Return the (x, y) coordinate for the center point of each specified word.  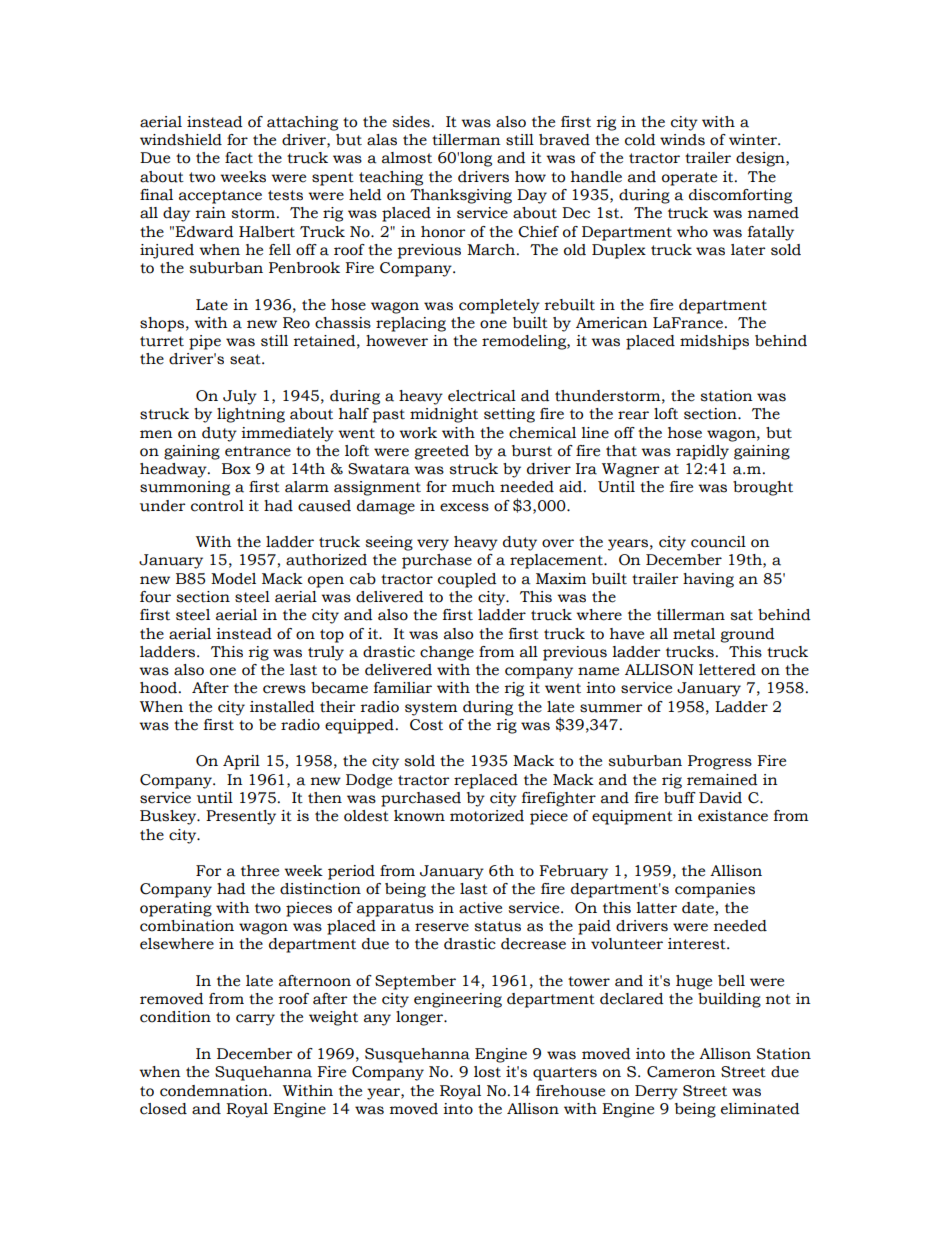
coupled (467, 580)
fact (239, 158)
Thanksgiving (461, 196)
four (155, 597)
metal (694, 634)
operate (689, 179)
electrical (482, 396)
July (240, 397)
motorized (487, 816)
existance (733, 816)
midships (714, 342)
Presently (241, 817)
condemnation (215, 1091)
